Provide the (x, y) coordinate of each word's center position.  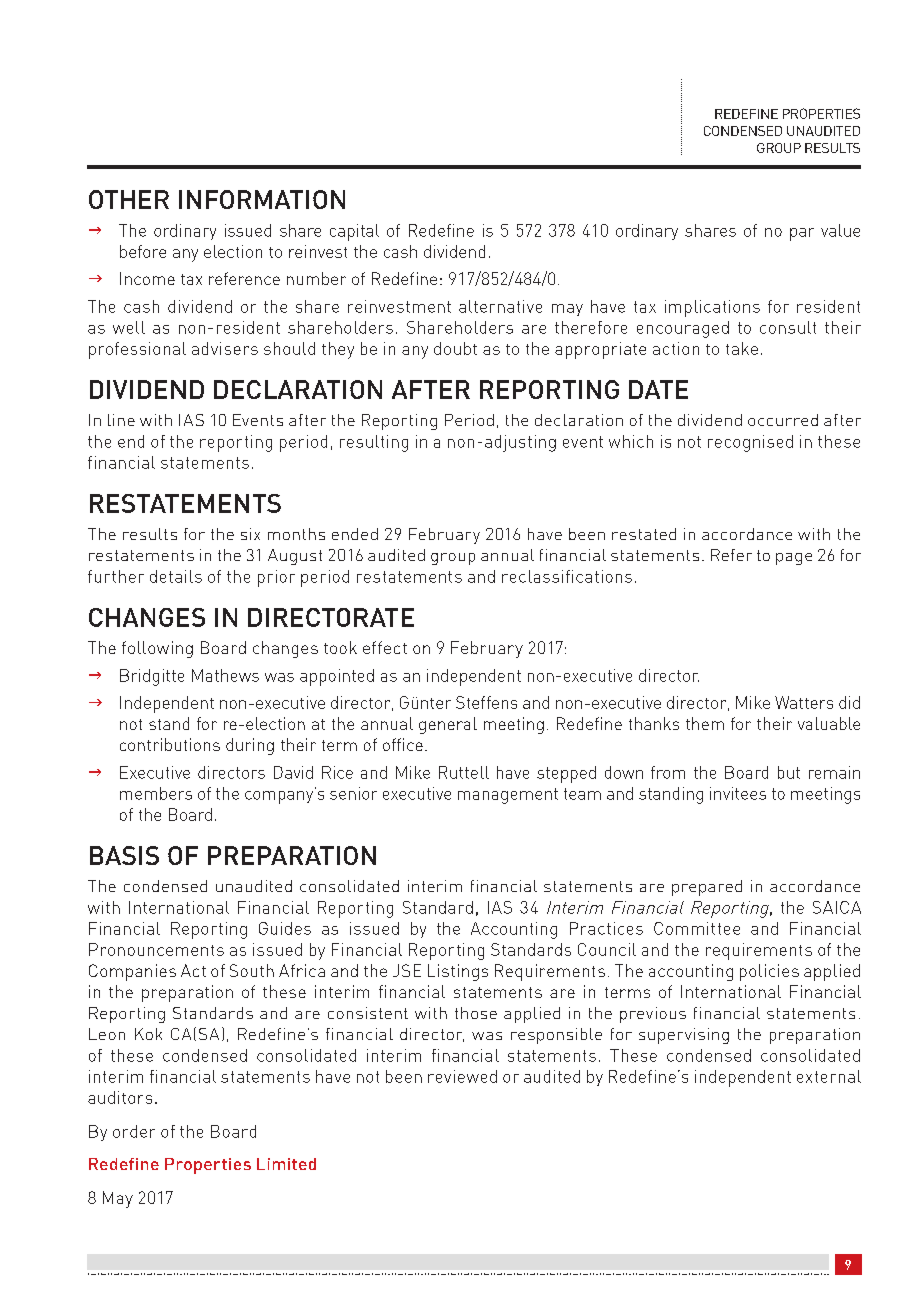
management (508, 796)
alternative (500, 306)
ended (355, 534)
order (134, 1131)
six (250, 534)
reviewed (462, 1076)
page (794, 559)
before (143, 251)
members (156, 793)
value (840, 230)
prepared (707, 888)
